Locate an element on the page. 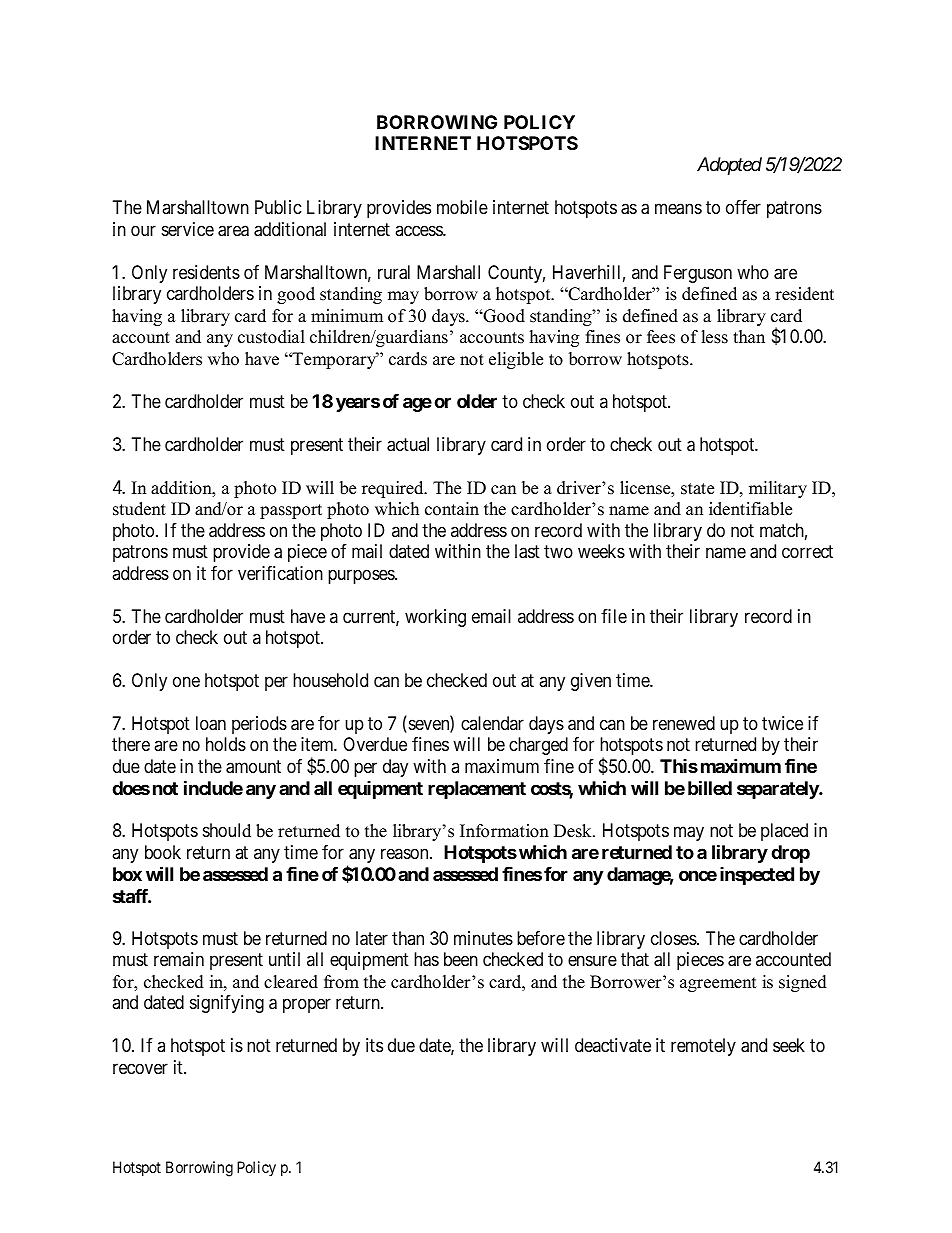 The image size is (952, 1233). offer is located at coordinates (743, 207).
